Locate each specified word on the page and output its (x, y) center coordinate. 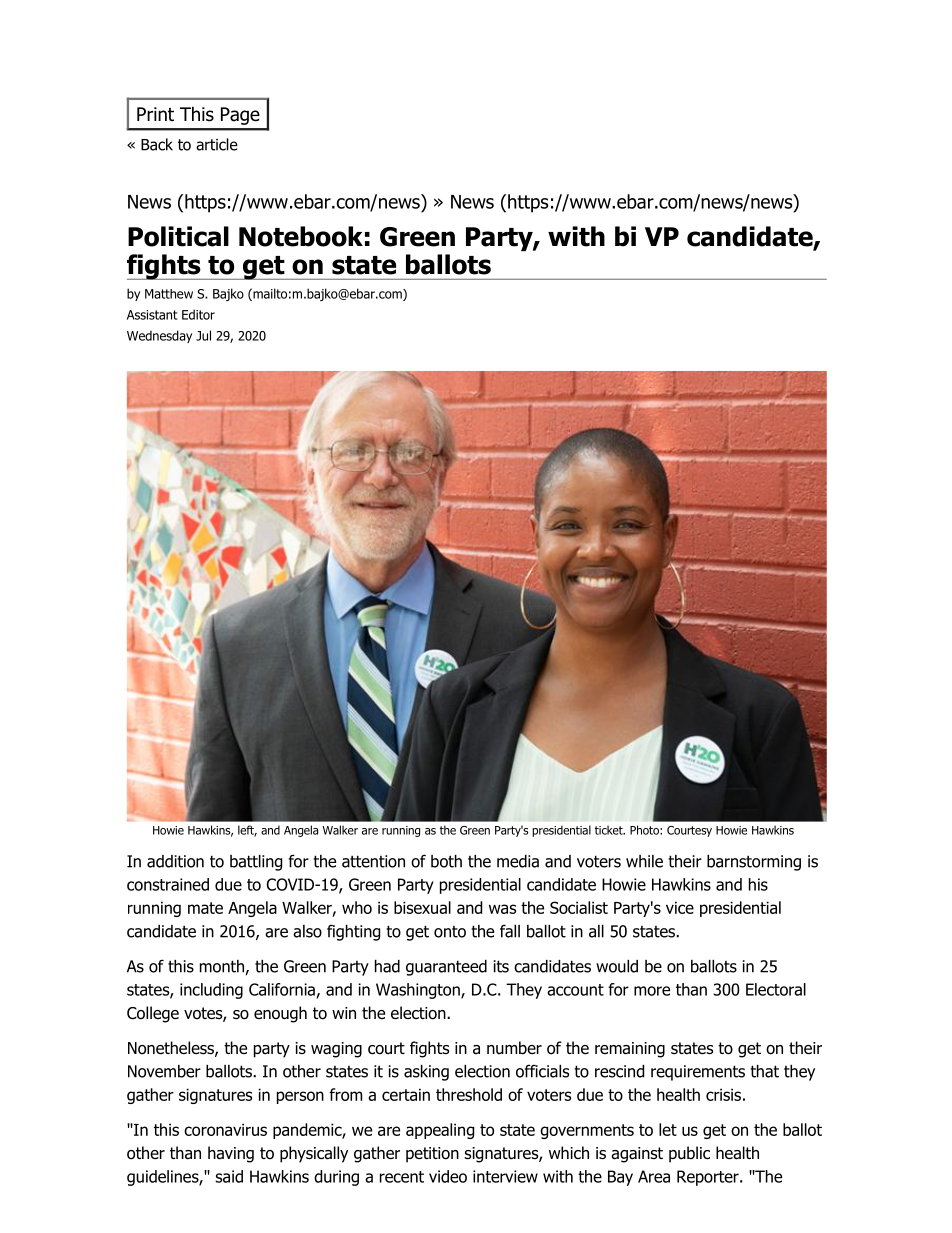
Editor (198, 314)
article (217, 144)
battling (256, 863)
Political (178, 236)
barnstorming (754, 863)
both (446, 861)
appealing (440, 1131)
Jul (203, 335)
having (231, 1154)
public (689, 1154)
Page (240, 116)
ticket (610, 830)
